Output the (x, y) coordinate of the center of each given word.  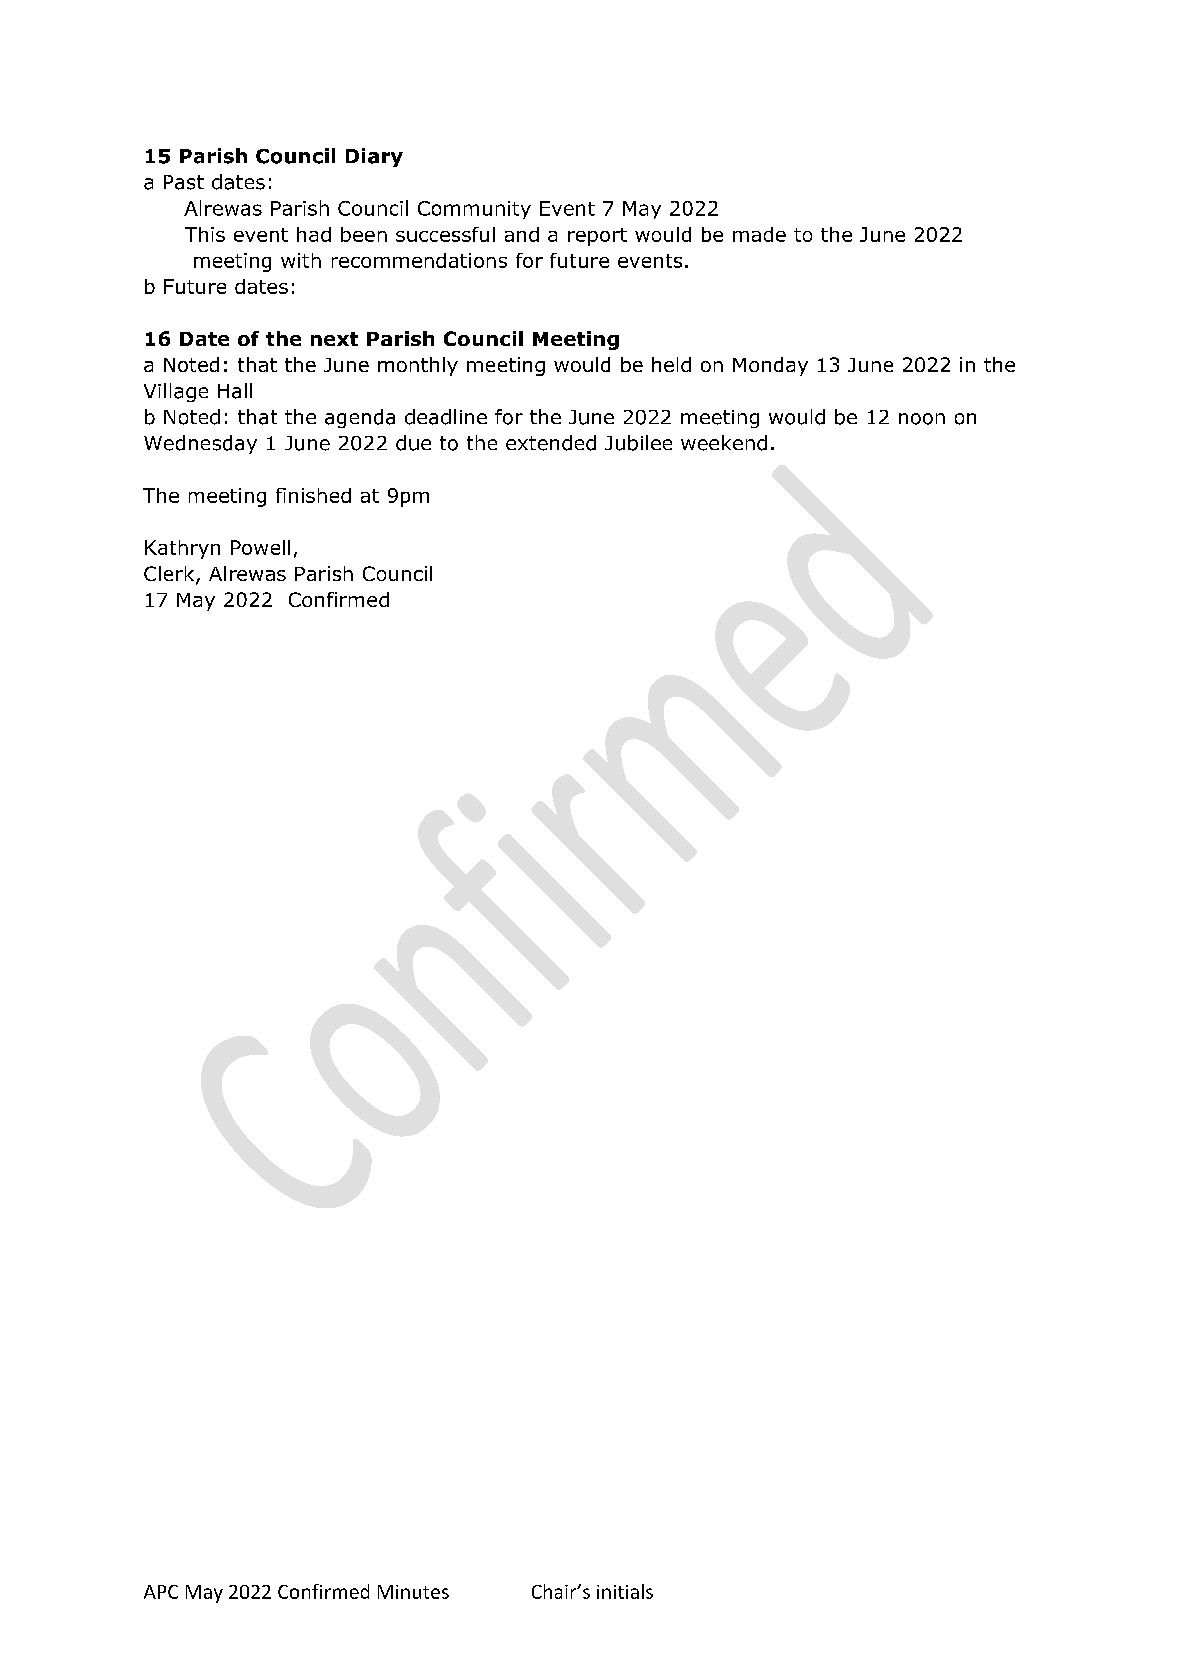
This (205, 234)
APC (161, 1592)
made (759, 234)
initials (625, 1591)
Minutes (413, 1592)
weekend (724, 443)
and (522, 234)
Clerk (170, 575)
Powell (260, 547)
